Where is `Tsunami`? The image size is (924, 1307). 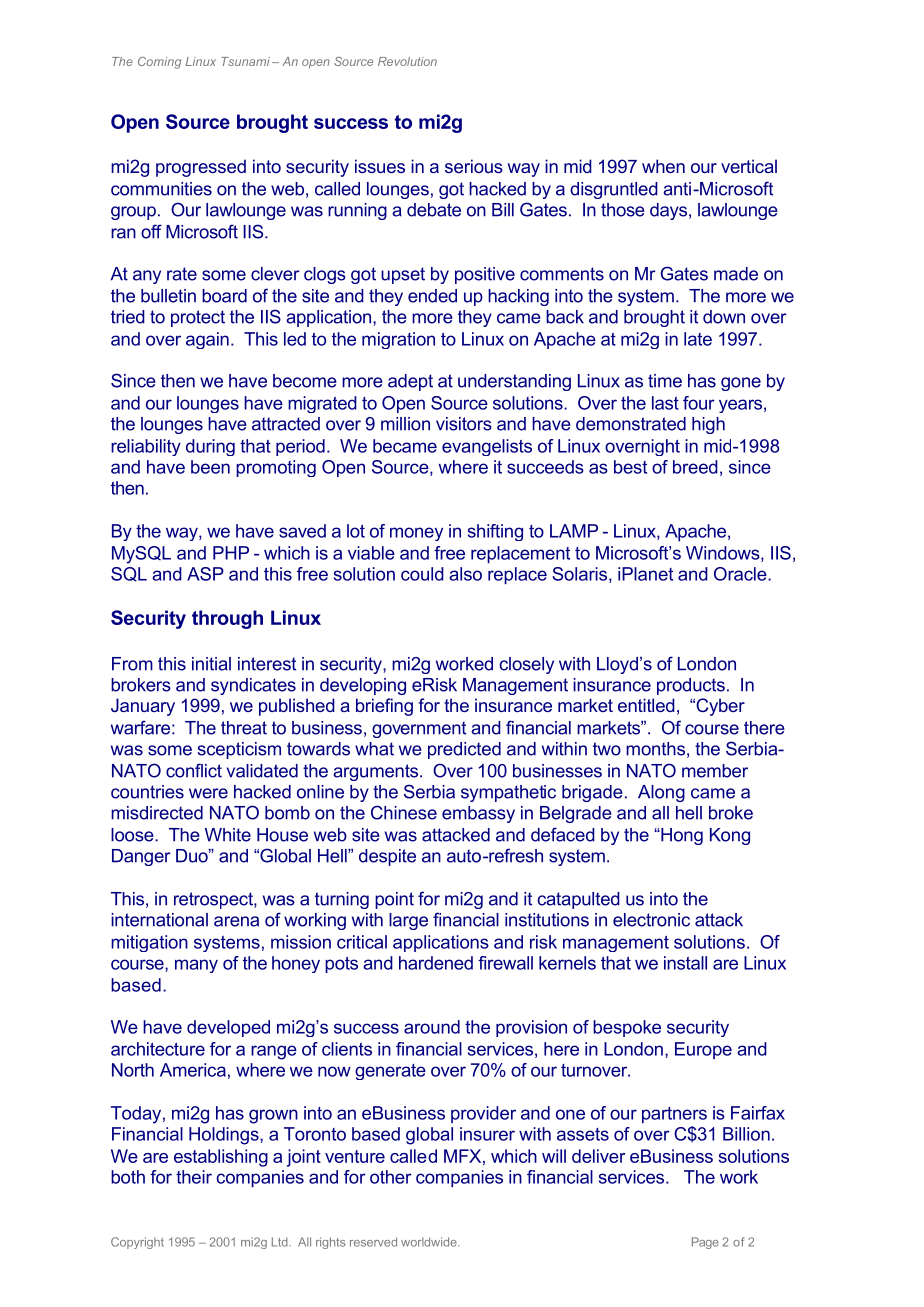 Tsunami is located at coordinates (245, 61).
